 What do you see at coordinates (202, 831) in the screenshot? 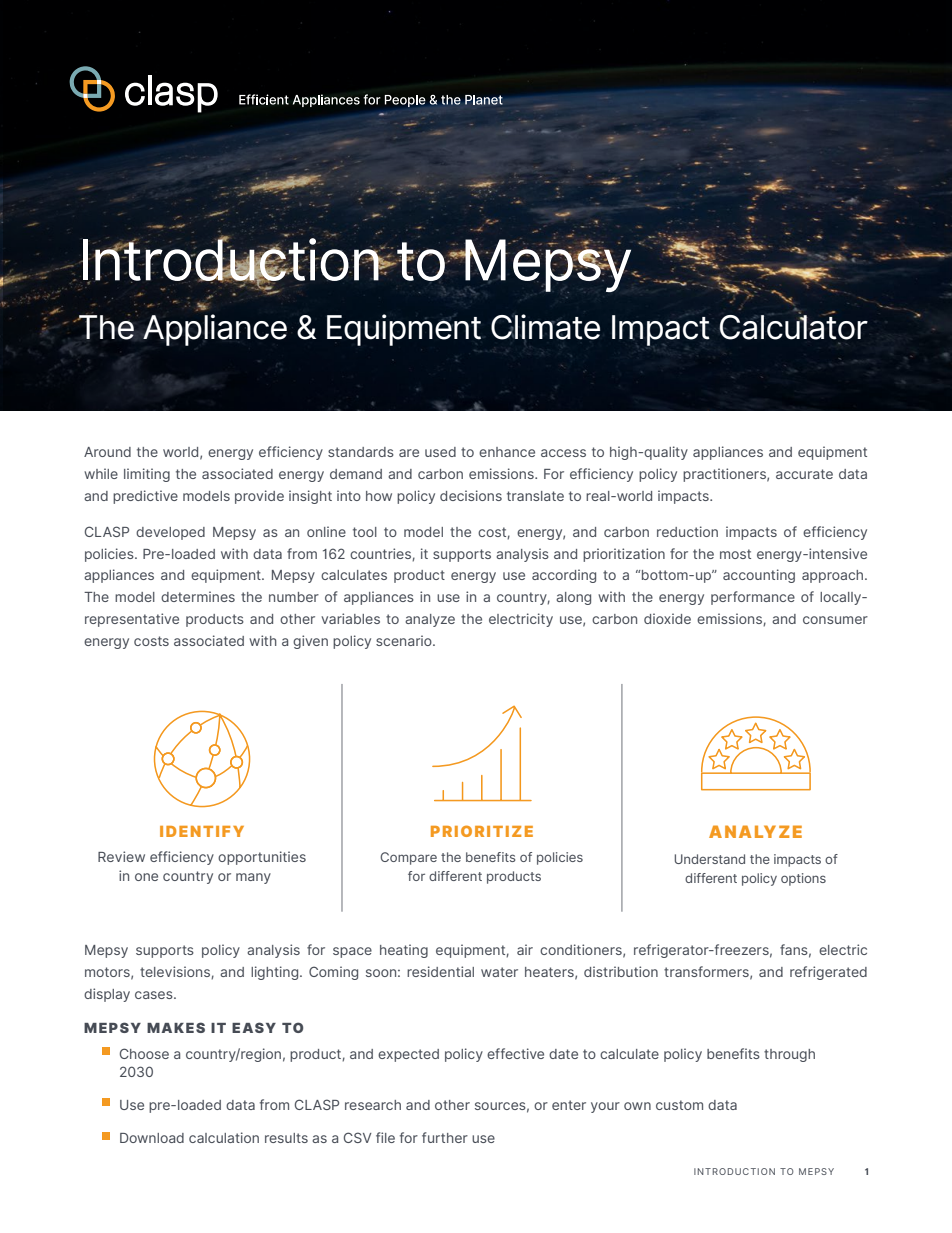
I see `IDENTIFY` at bounding box center [202, 831].
